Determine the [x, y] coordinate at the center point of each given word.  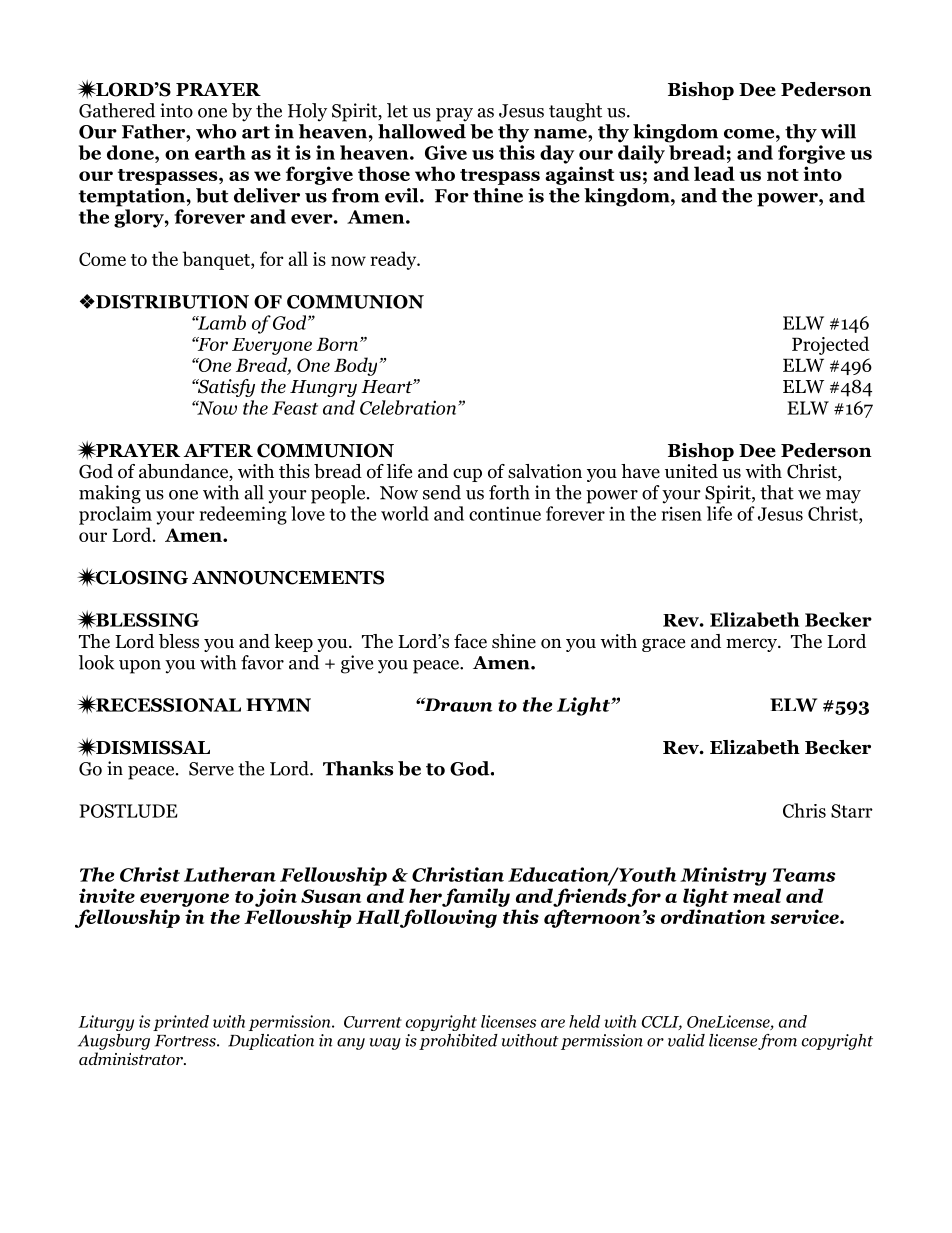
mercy [752, 645]
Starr [852, 811]
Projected [830, 345]
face [470, 641]
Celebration [409, 407]
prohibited [458, 1042]
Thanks [358, 768]
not [783, 175]
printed [181, 1023]
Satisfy [225, 388]
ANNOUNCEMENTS [288, 577]
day [557, 154]
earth [220, 152]
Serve [211, 769]
